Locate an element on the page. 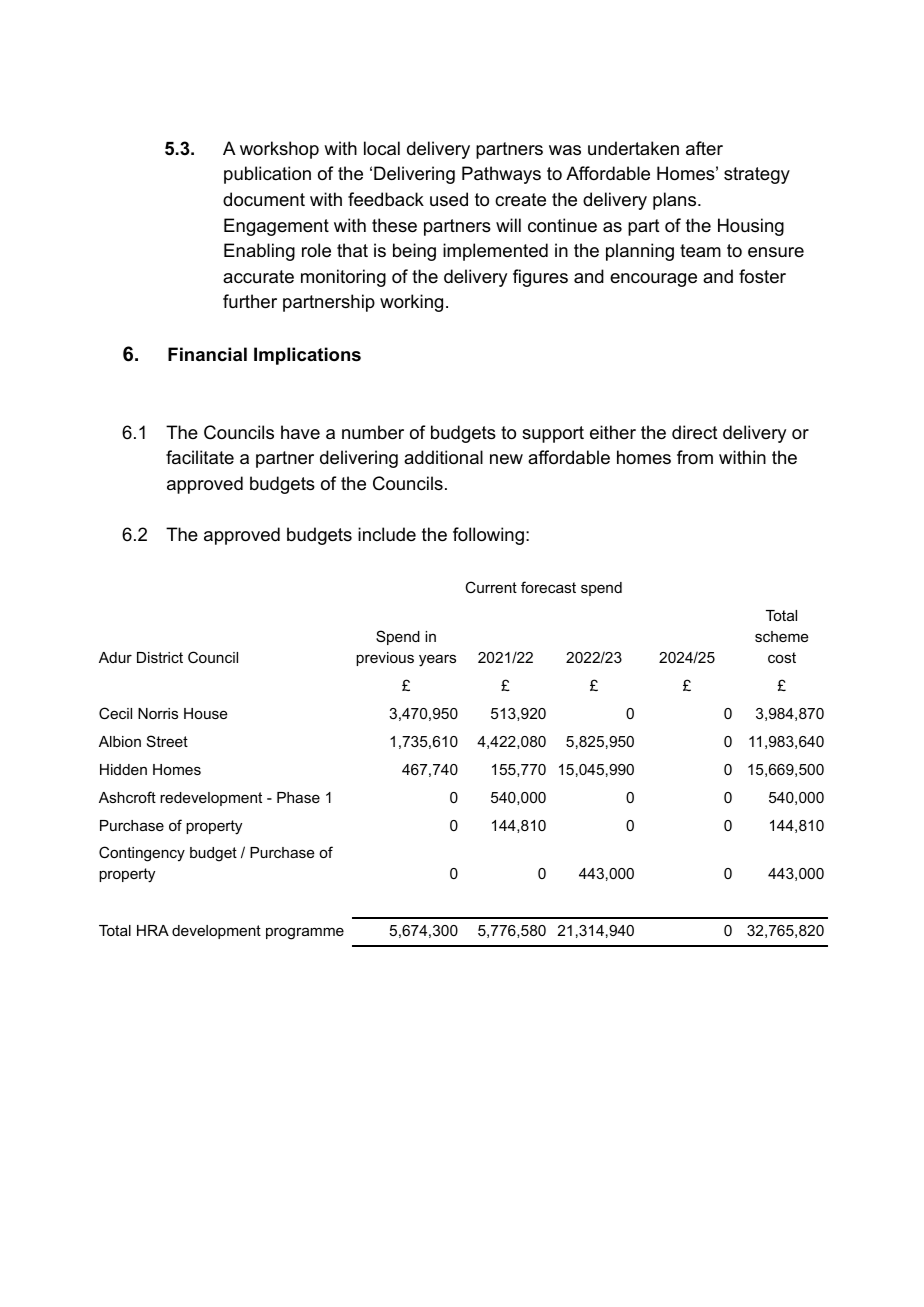 This image has height=1307, width=924. years is located at coordinates (437, 660).
